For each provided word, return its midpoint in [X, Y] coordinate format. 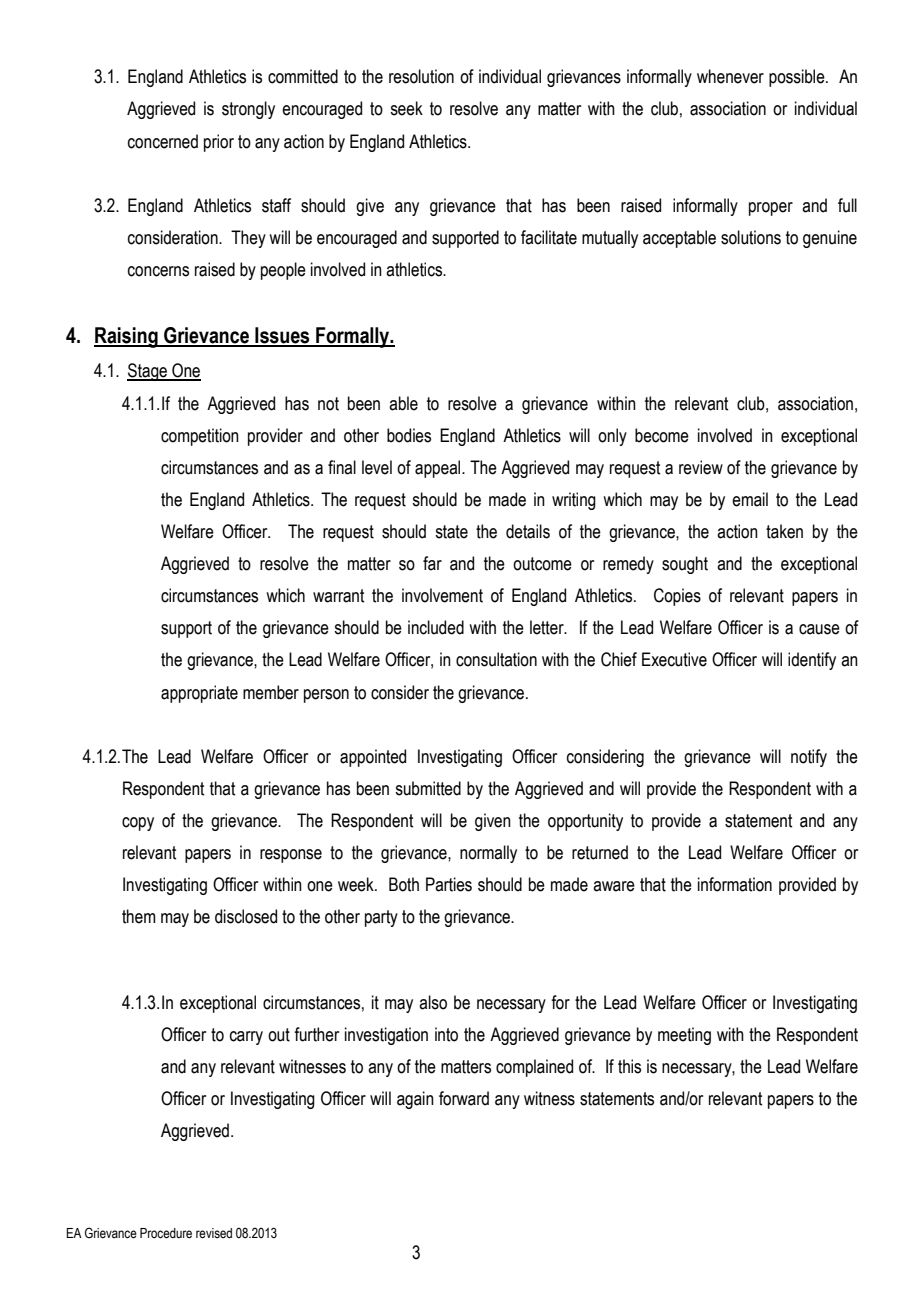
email [750, 499]
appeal [439, 469]
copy [138, 824]
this [629, 1066]
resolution [421, 76]
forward [464, 1098]
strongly [248, 110]
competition [200, 437]
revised [214, 1233]
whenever [730, 76]
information [735, 884]
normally [488, 854]
